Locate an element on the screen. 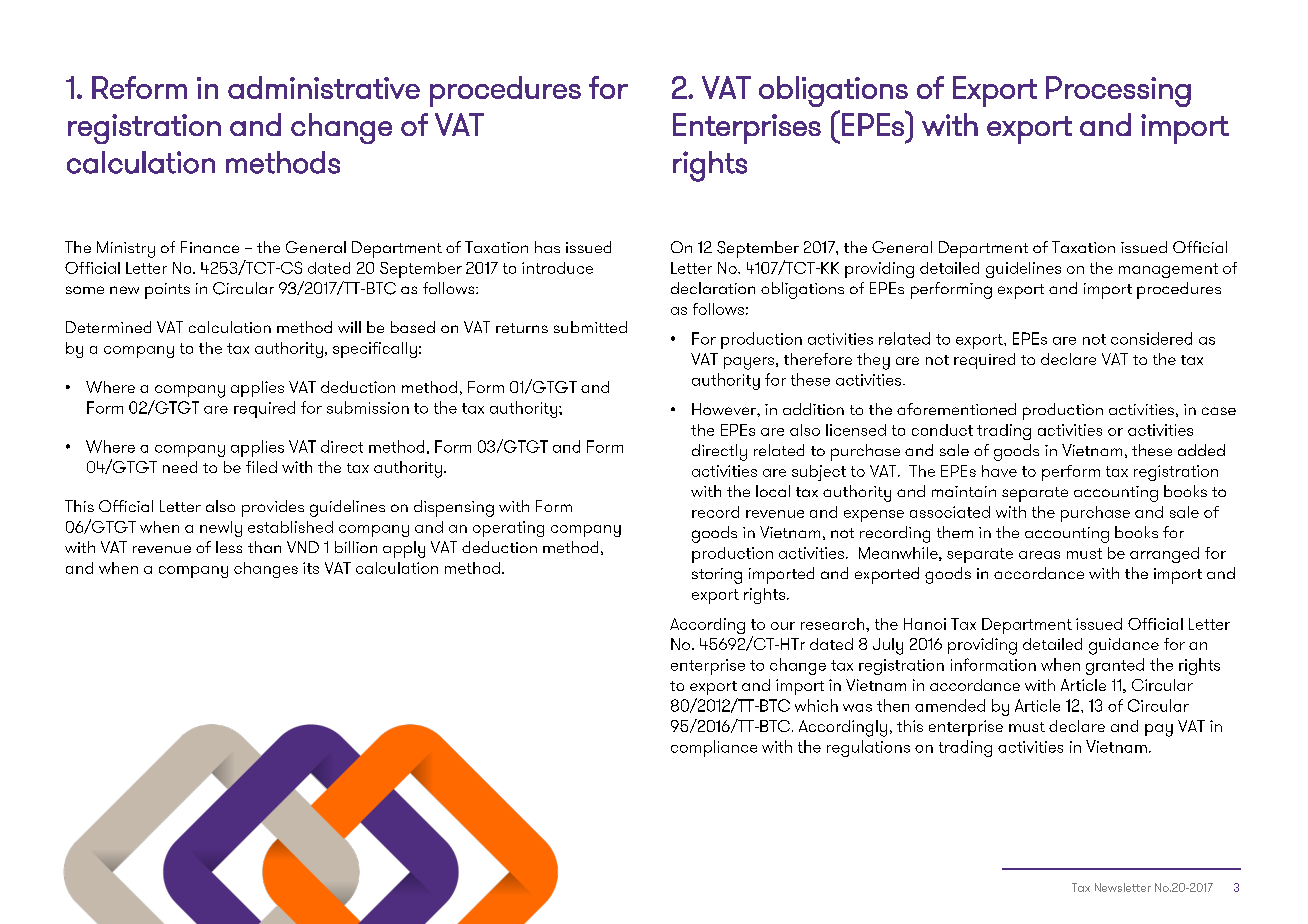 This screenshot has width=1308, height=924. considered is located at coordinates (1151, 338).
